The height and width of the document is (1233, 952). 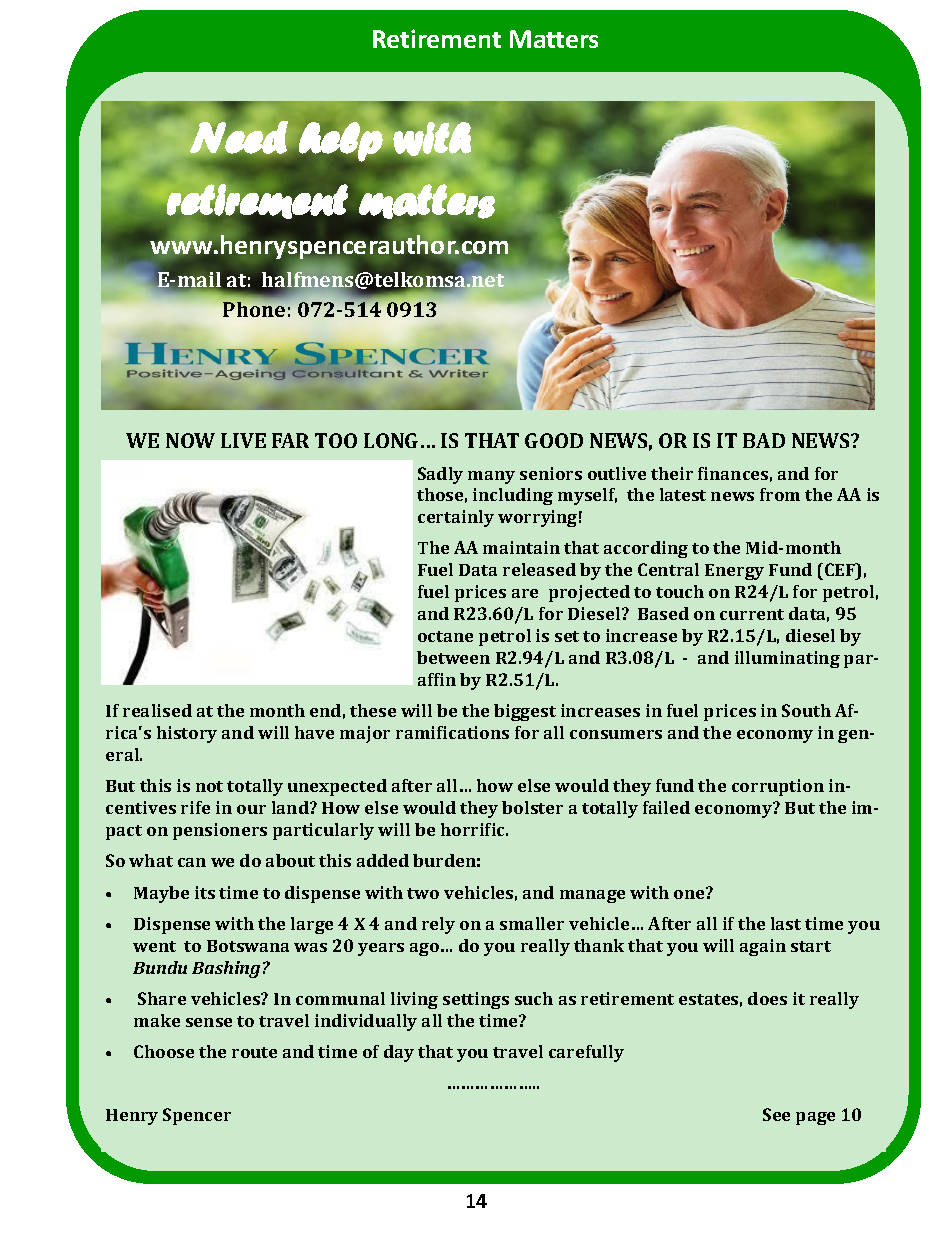 I want to click on route, so click(x=254, y=1052).
